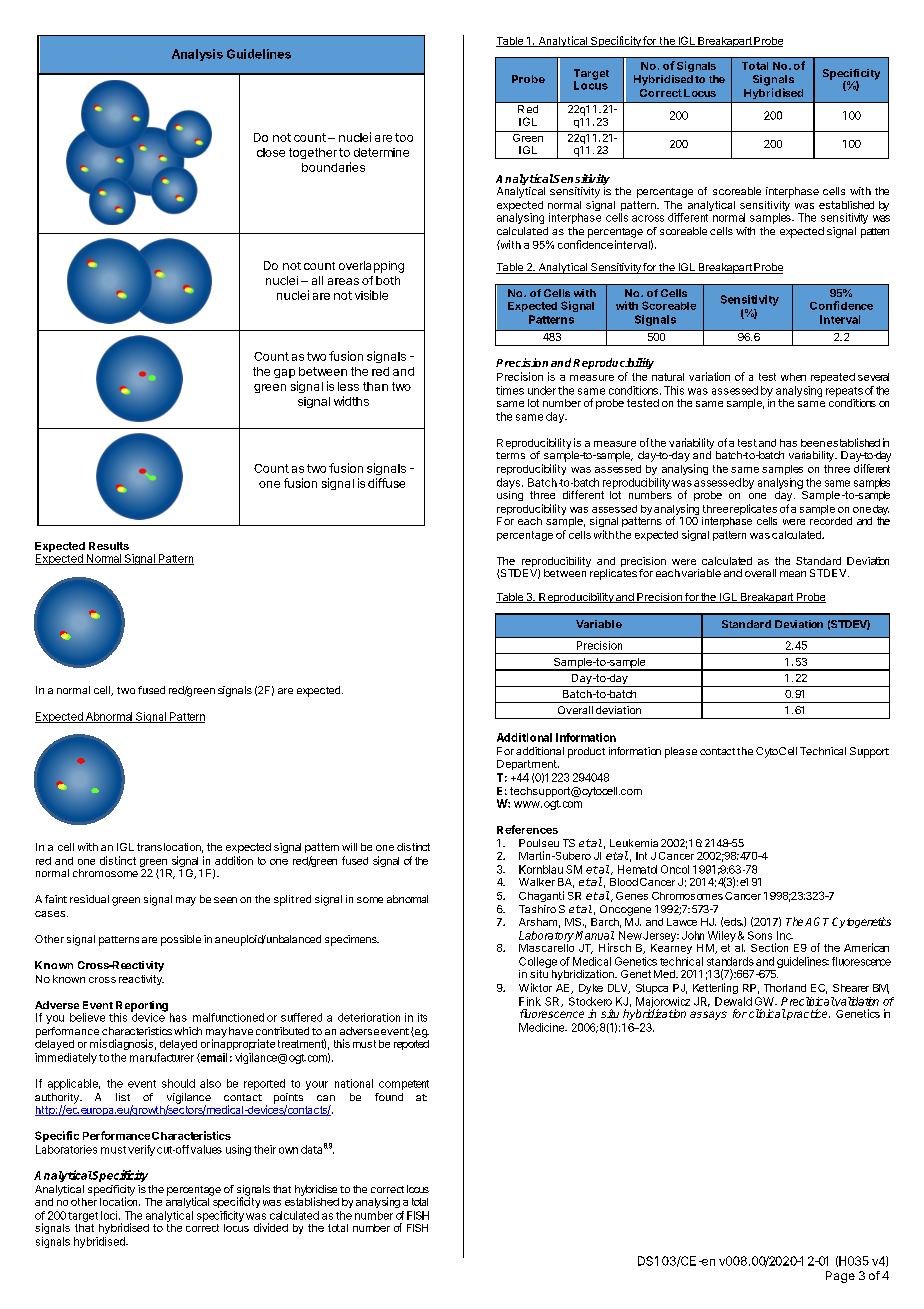 Image resolution: width=924 pixels, height=1309 pixels. What do you see at coordinates (404, 137) in the image?
I see `too` at bounding box center [404, 137].
